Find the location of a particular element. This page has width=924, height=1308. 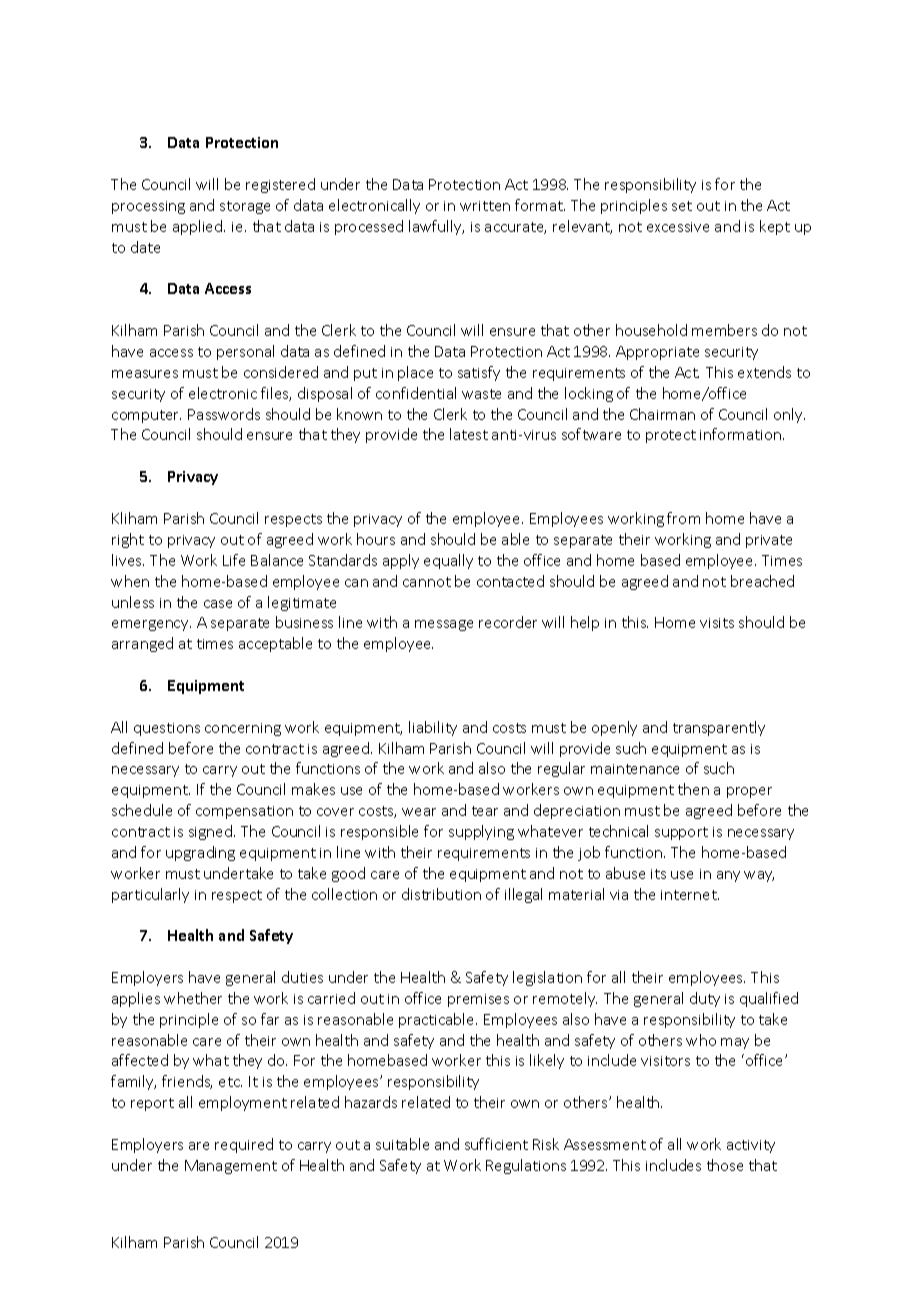

transparently is located at coordinates (719, 728).
